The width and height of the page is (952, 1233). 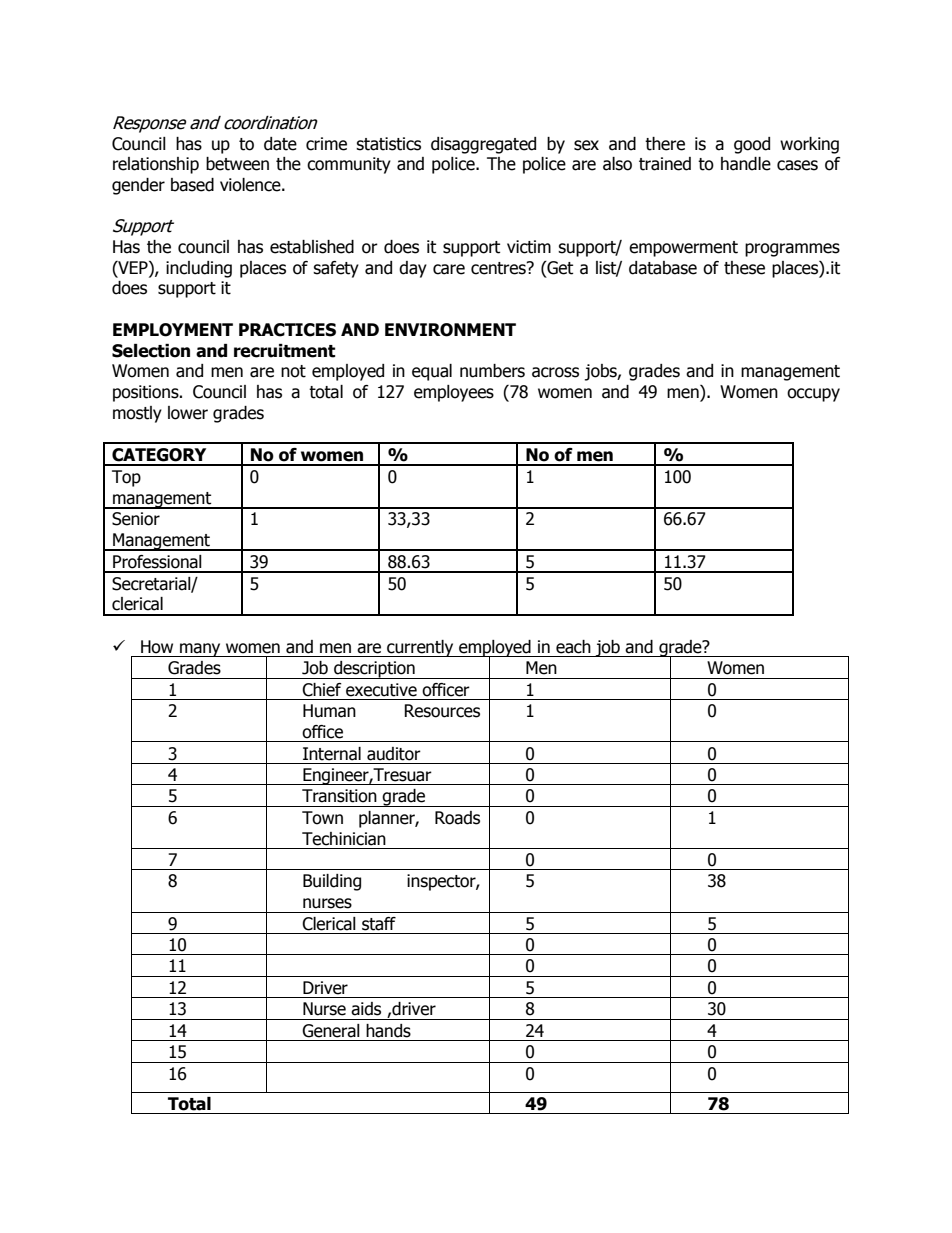 I want to click on disaggregated, so click(x=483, y=145).
